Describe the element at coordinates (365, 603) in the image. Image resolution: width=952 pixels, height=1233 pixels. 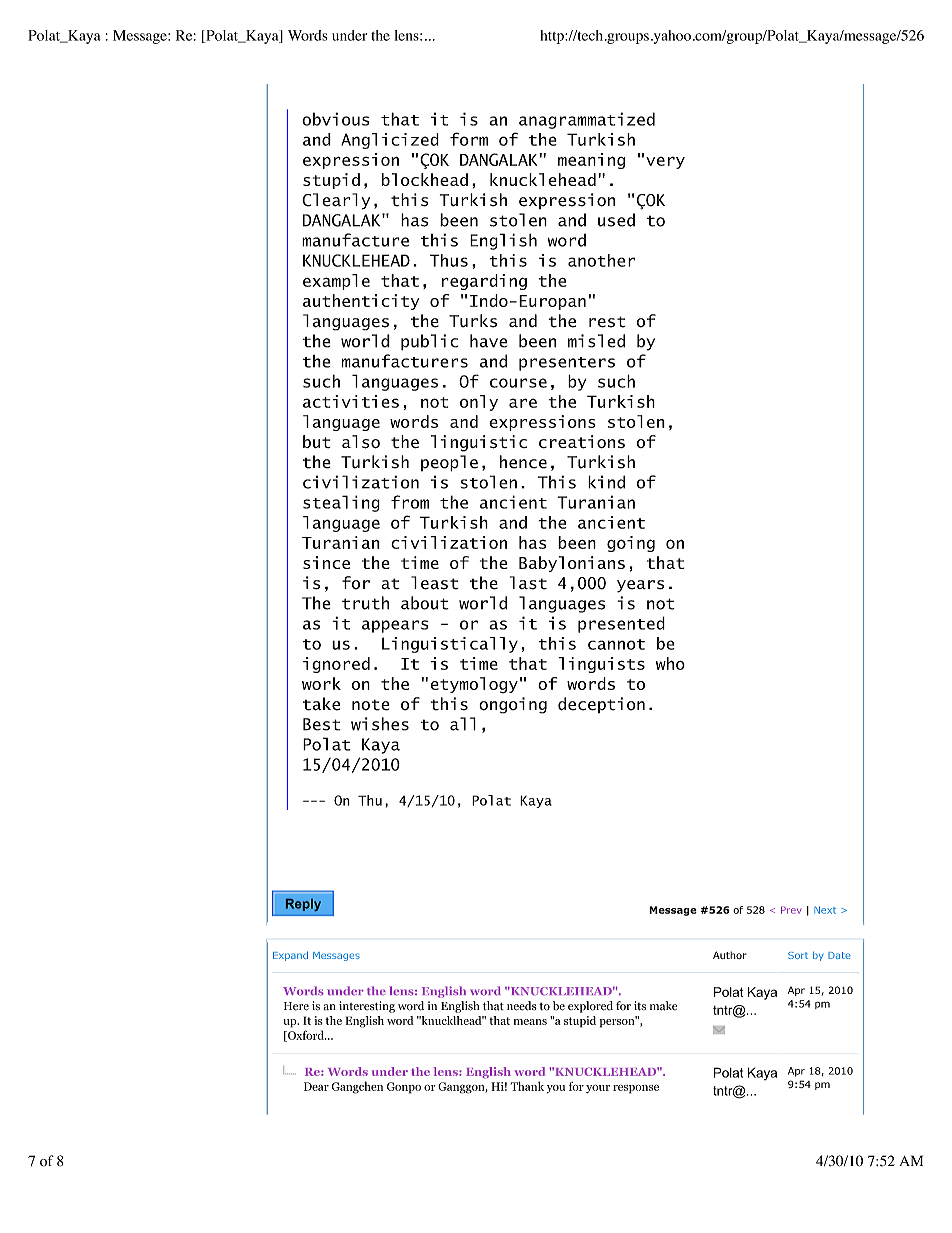
I see `truth` at that location.
